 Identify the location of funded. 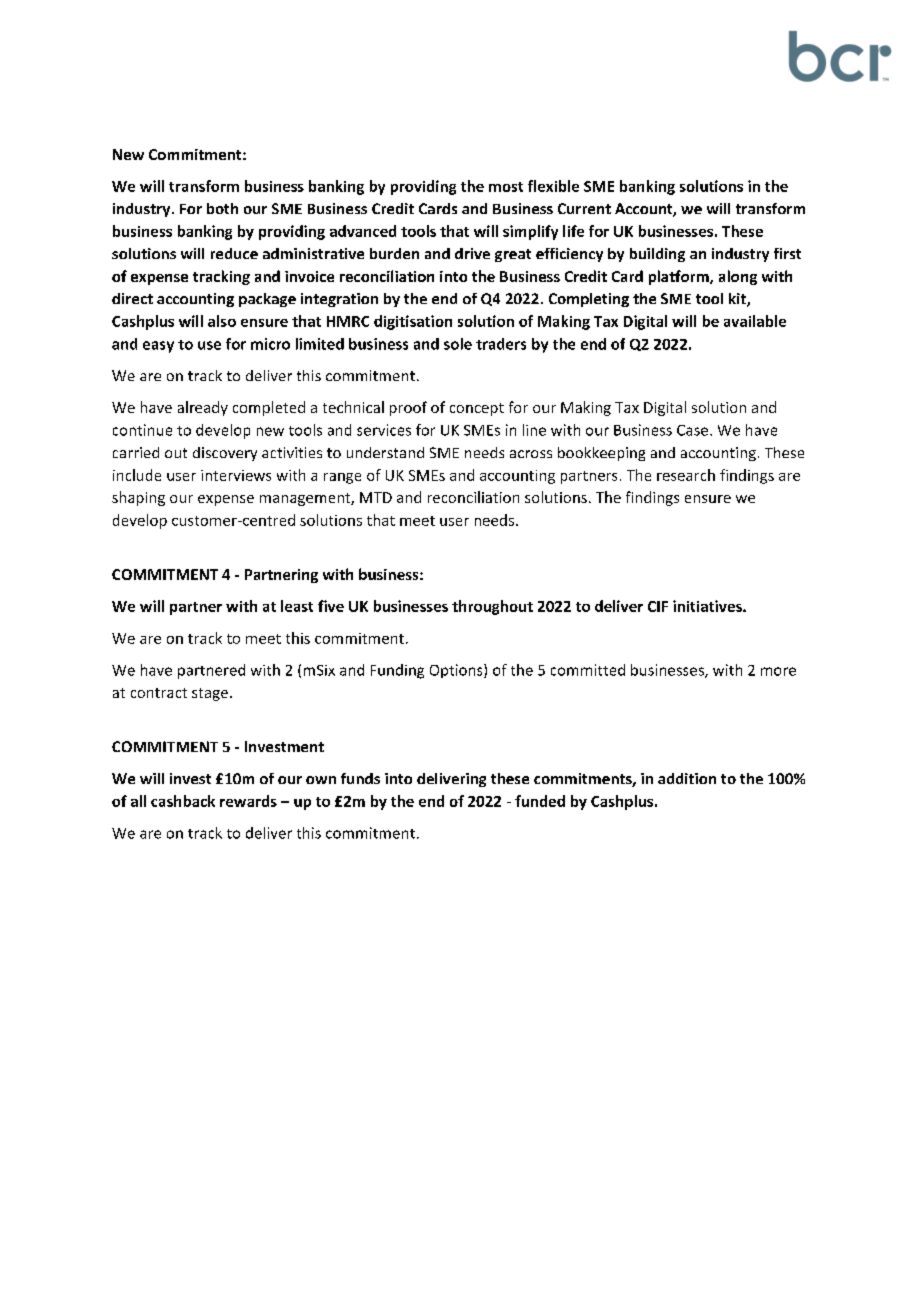
(540, 801).
